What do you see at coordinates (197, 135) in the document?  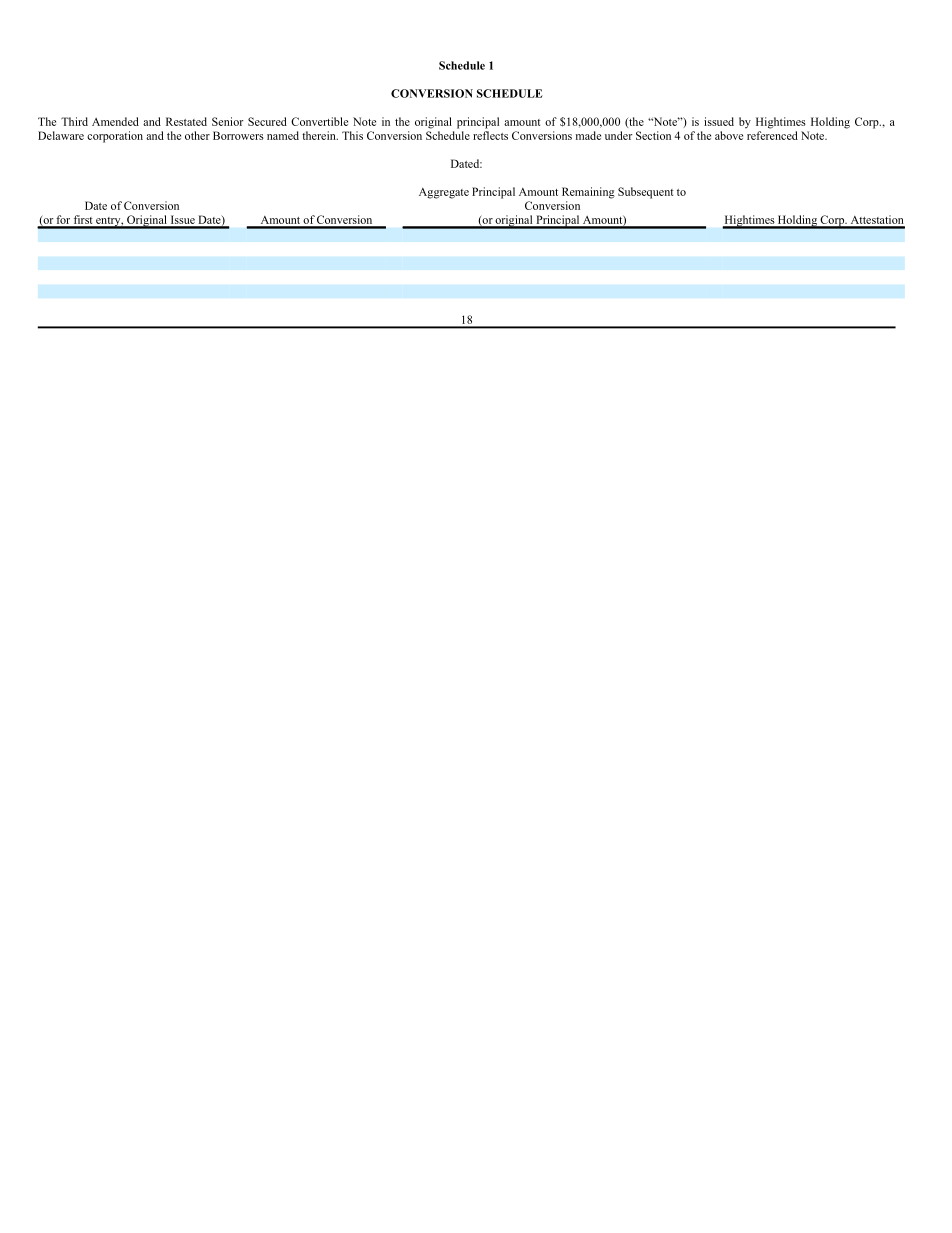 I see `other` at bounding box center [197, 135].
